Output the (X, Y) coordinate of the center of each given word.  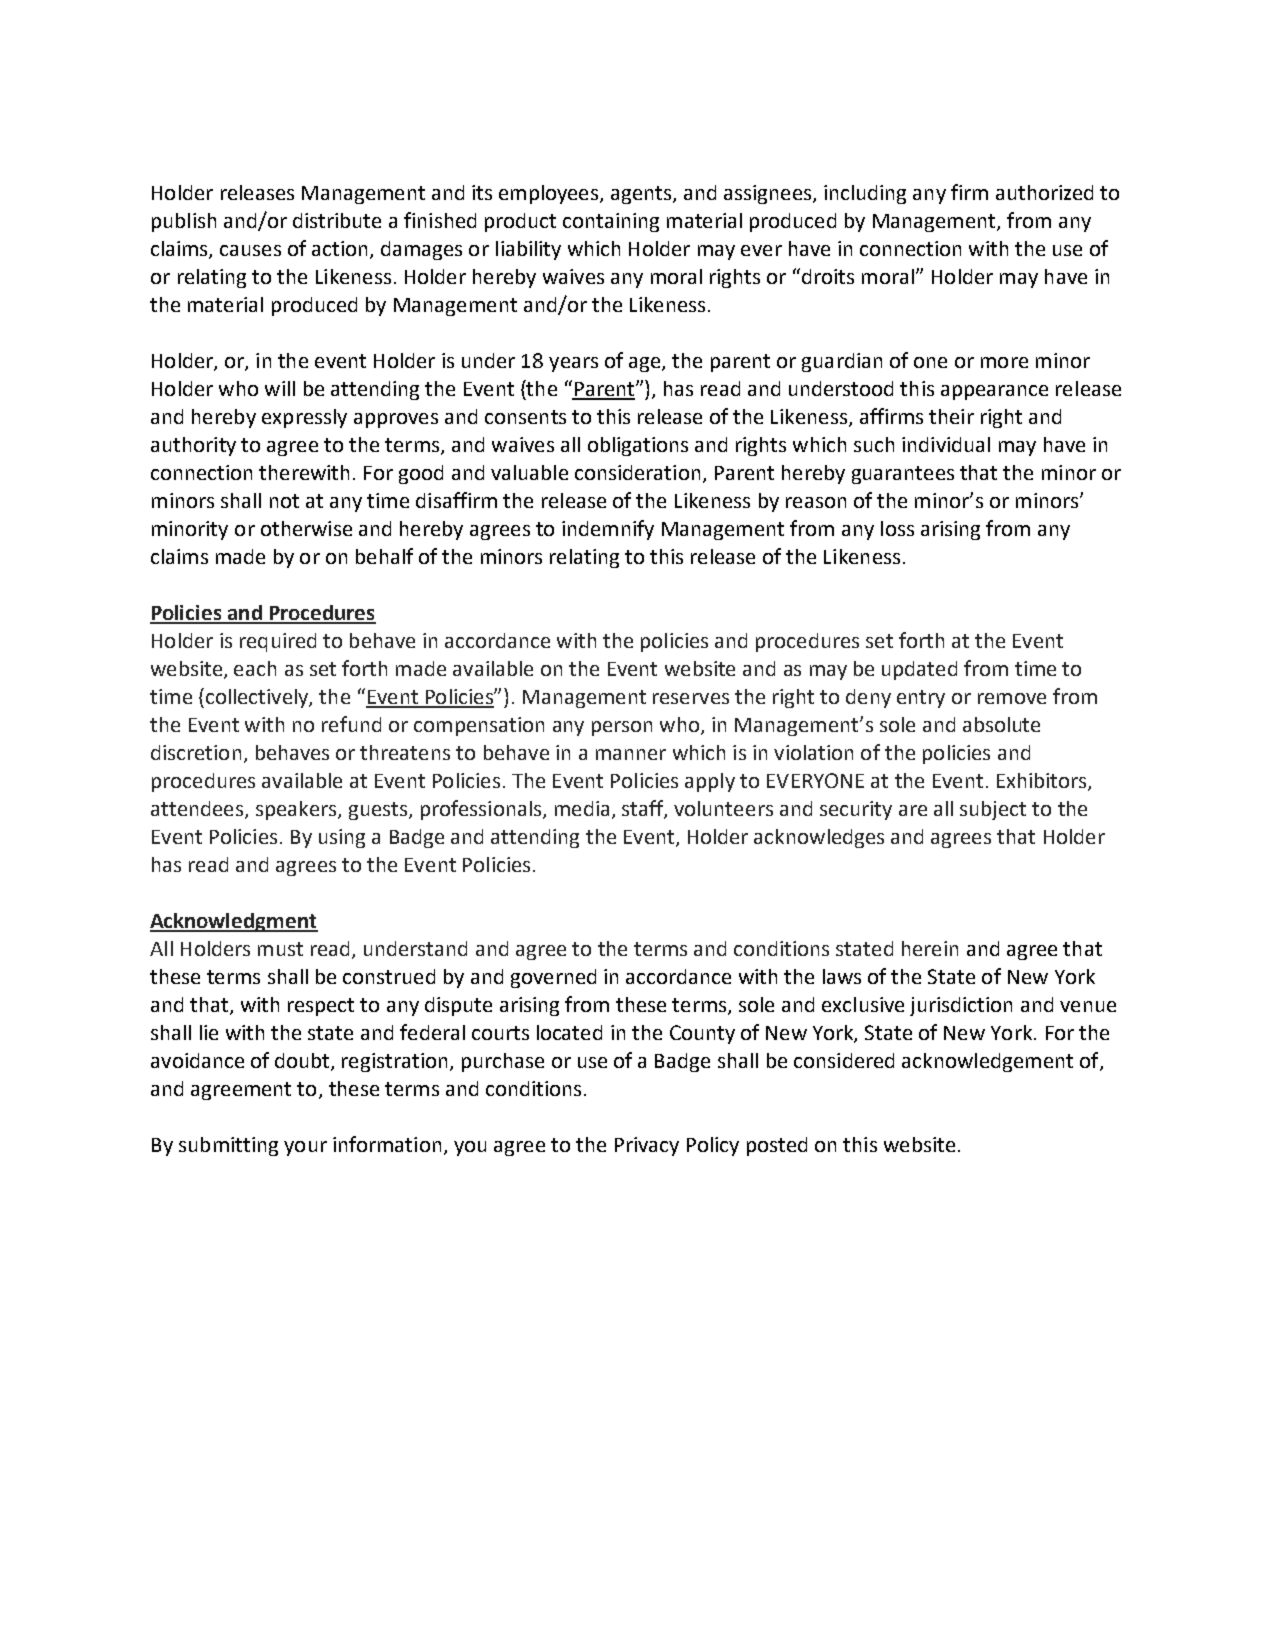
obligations (638, 446)
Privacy (647, 1146)
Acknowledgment (234, 922)
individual (946, 444)
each (255, 668)
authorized (1044, 192)
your (305, 1148)
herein (930, 948)
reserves (691, 698)
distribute (337, 220)
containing (611, 222)
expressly (304, 418)
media (582, 808)
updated (919, 670)
